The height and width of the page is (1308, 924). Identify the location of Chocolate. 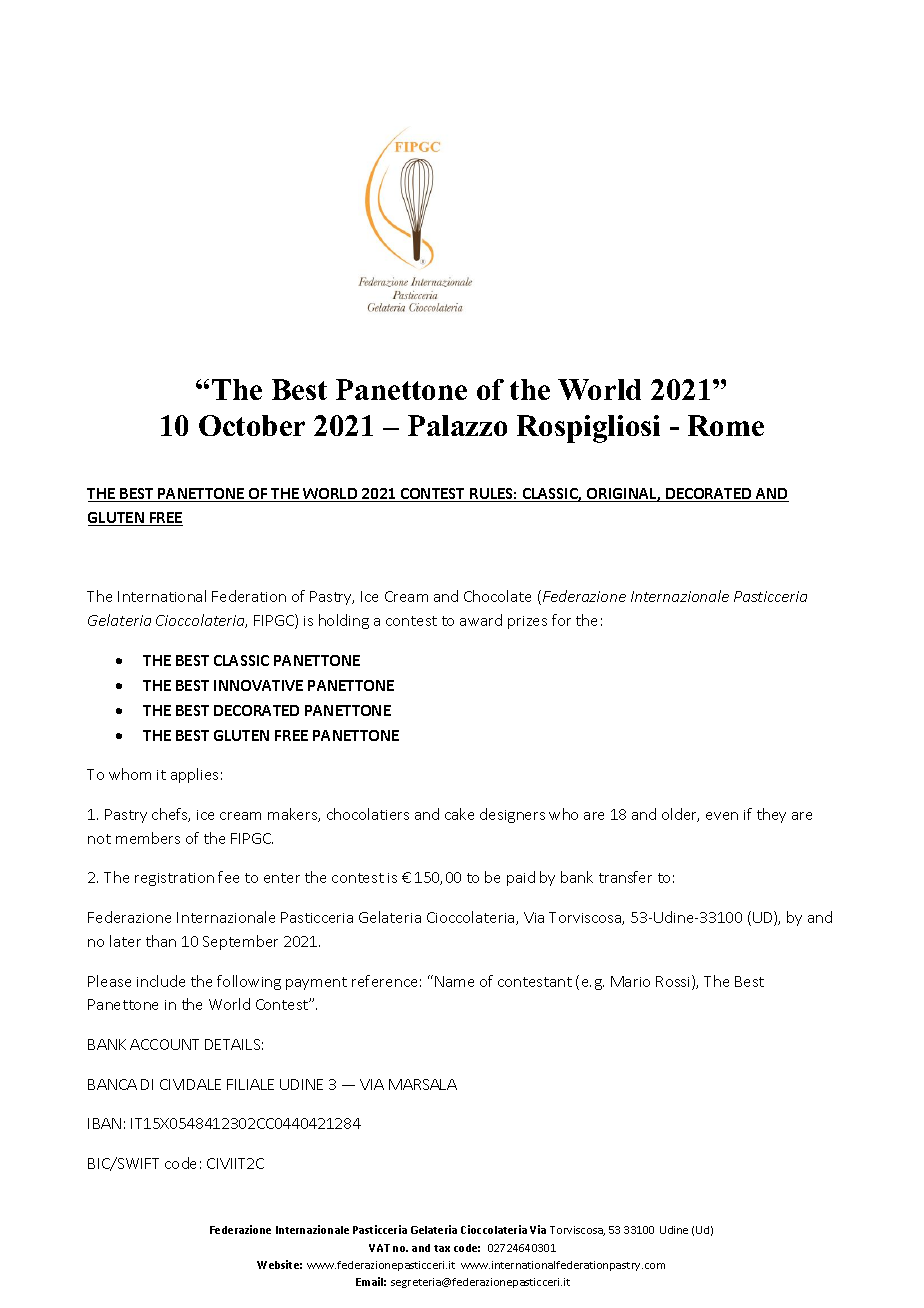
(497, 596).
